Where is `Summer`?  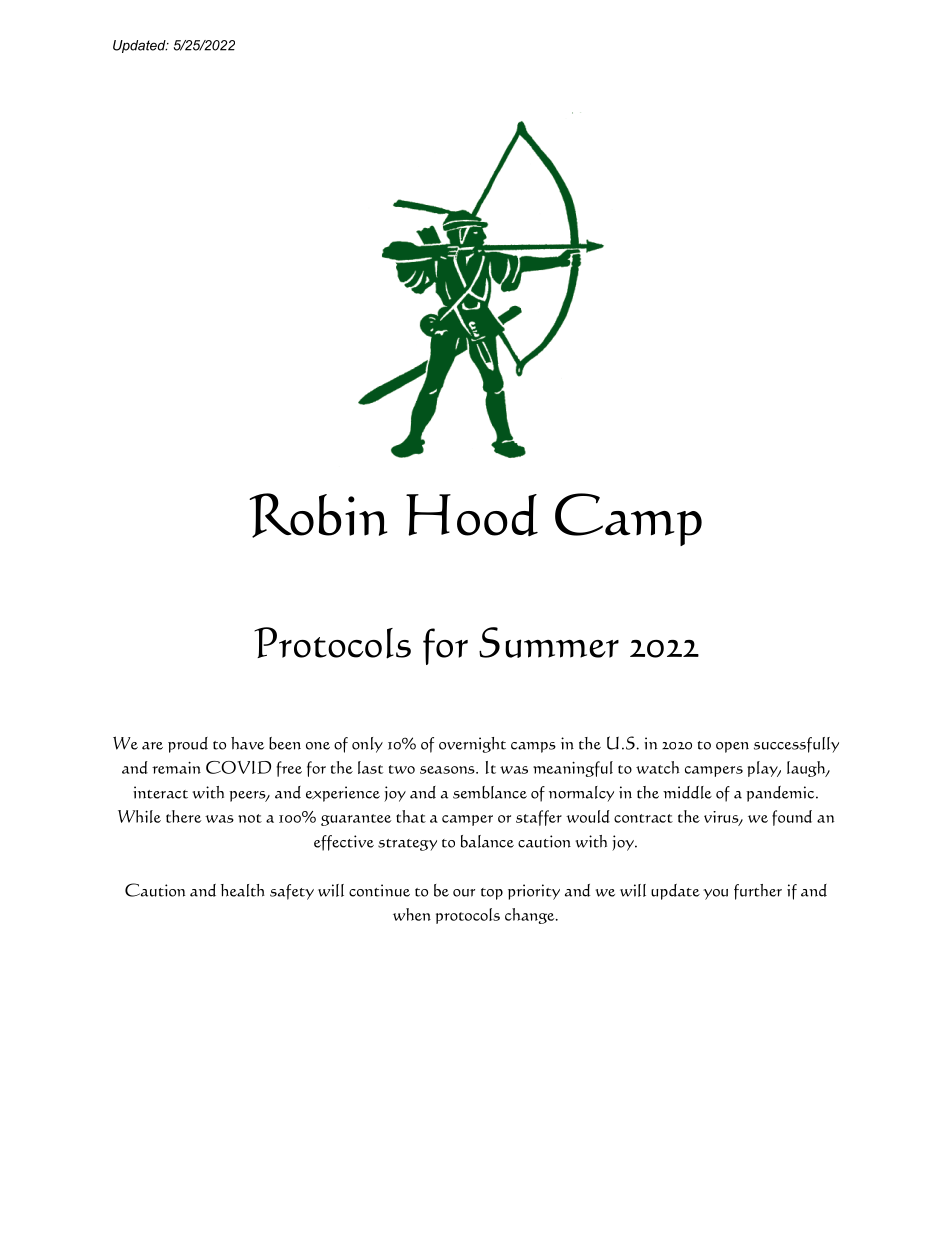
Summer is located at coordinates (549, 642).
